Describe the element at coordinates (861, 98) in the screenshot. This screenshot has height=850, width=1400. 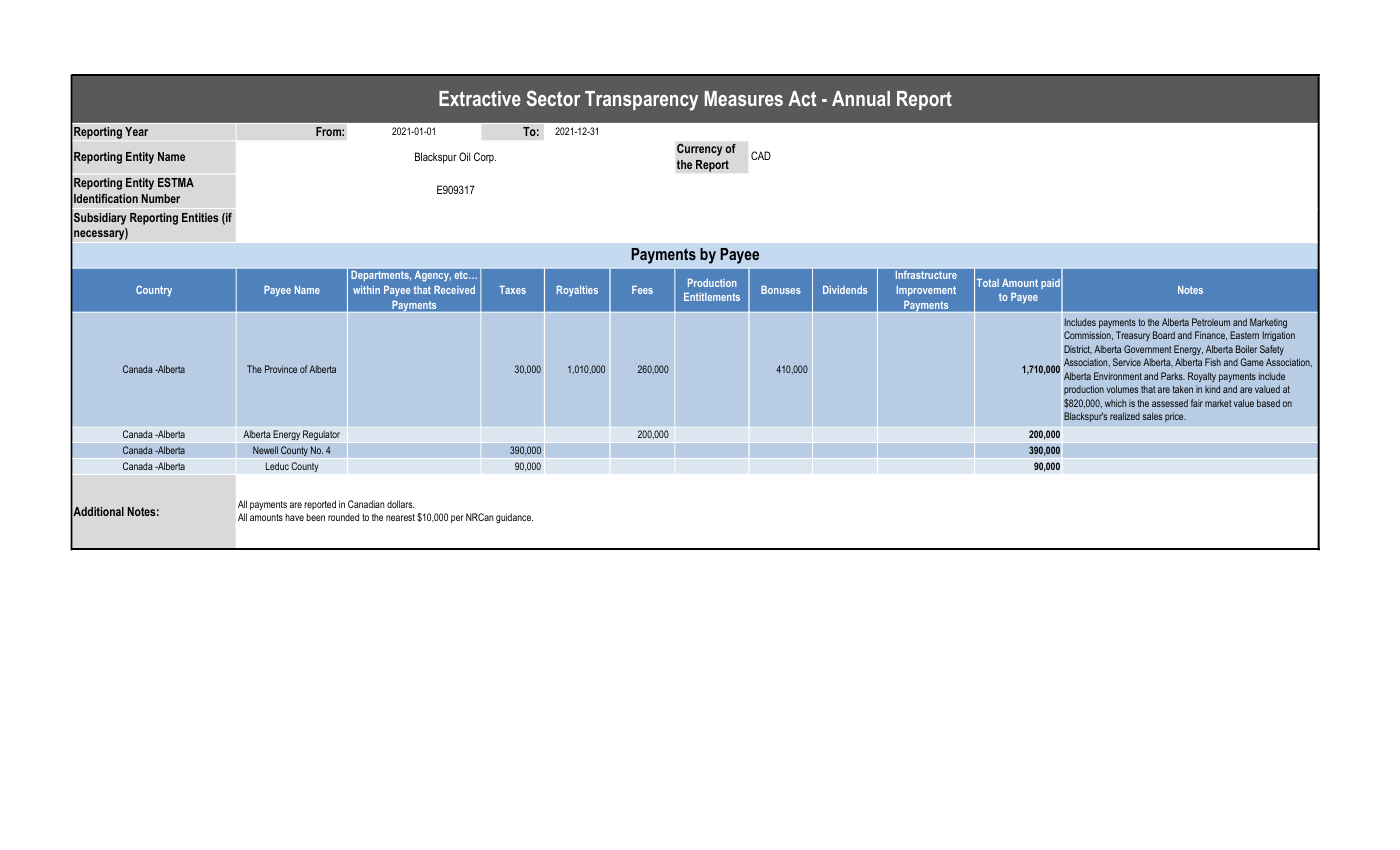
I see `Annual` at that location.
